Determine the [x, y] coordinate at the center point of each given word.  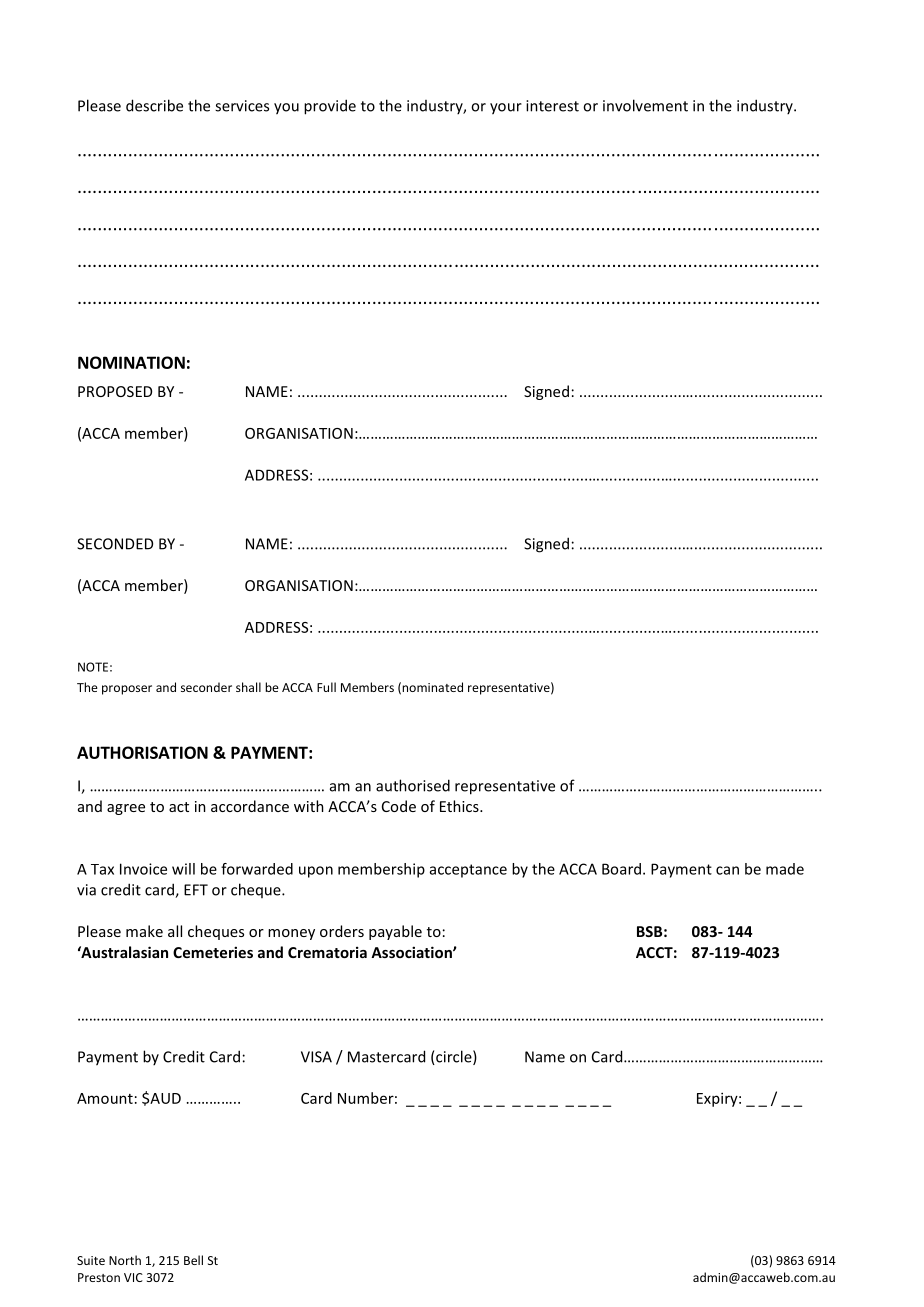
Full [326, 687]
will [183, 869]
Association [412, 952]
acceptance [468, 871]
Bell [193, 1260]
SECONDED [115, 544]
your [506, 109]
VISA [316, 1057]
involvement [645, 105]
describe [154, 105]
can [727, 870]
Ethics [460, 806]
